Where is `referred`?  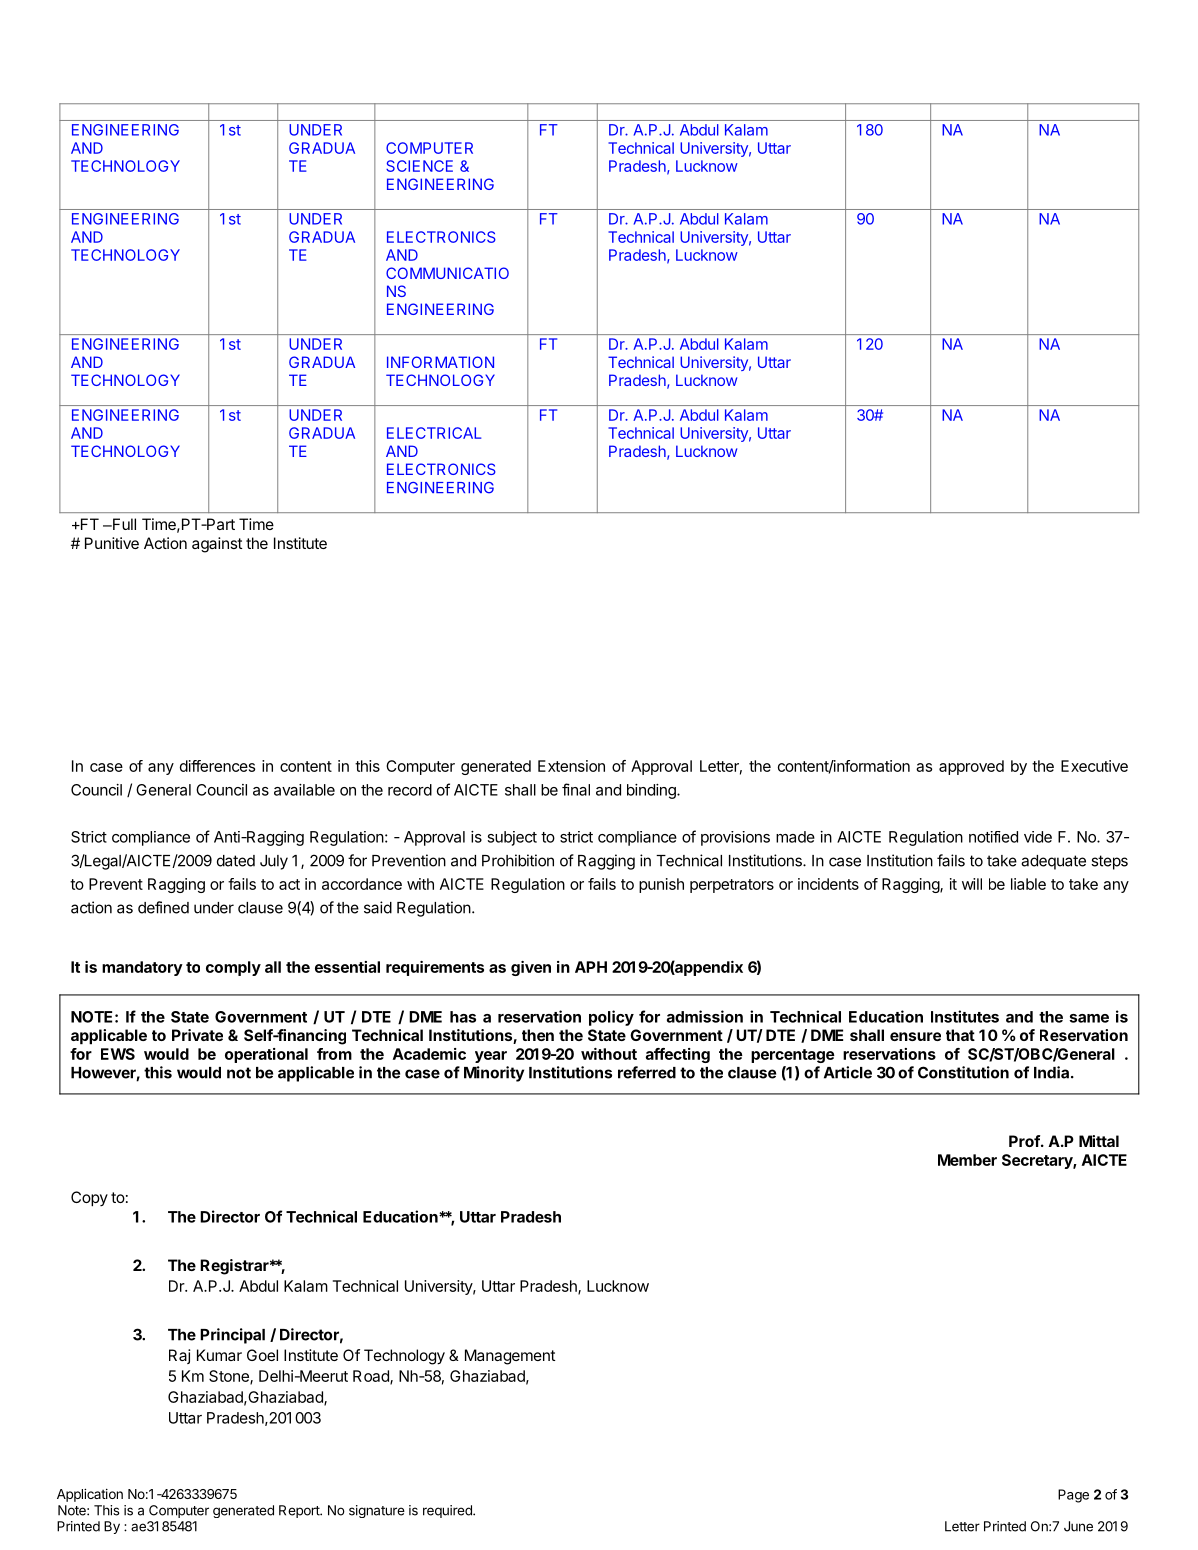
referred is located at coordinates (647, 1072).
